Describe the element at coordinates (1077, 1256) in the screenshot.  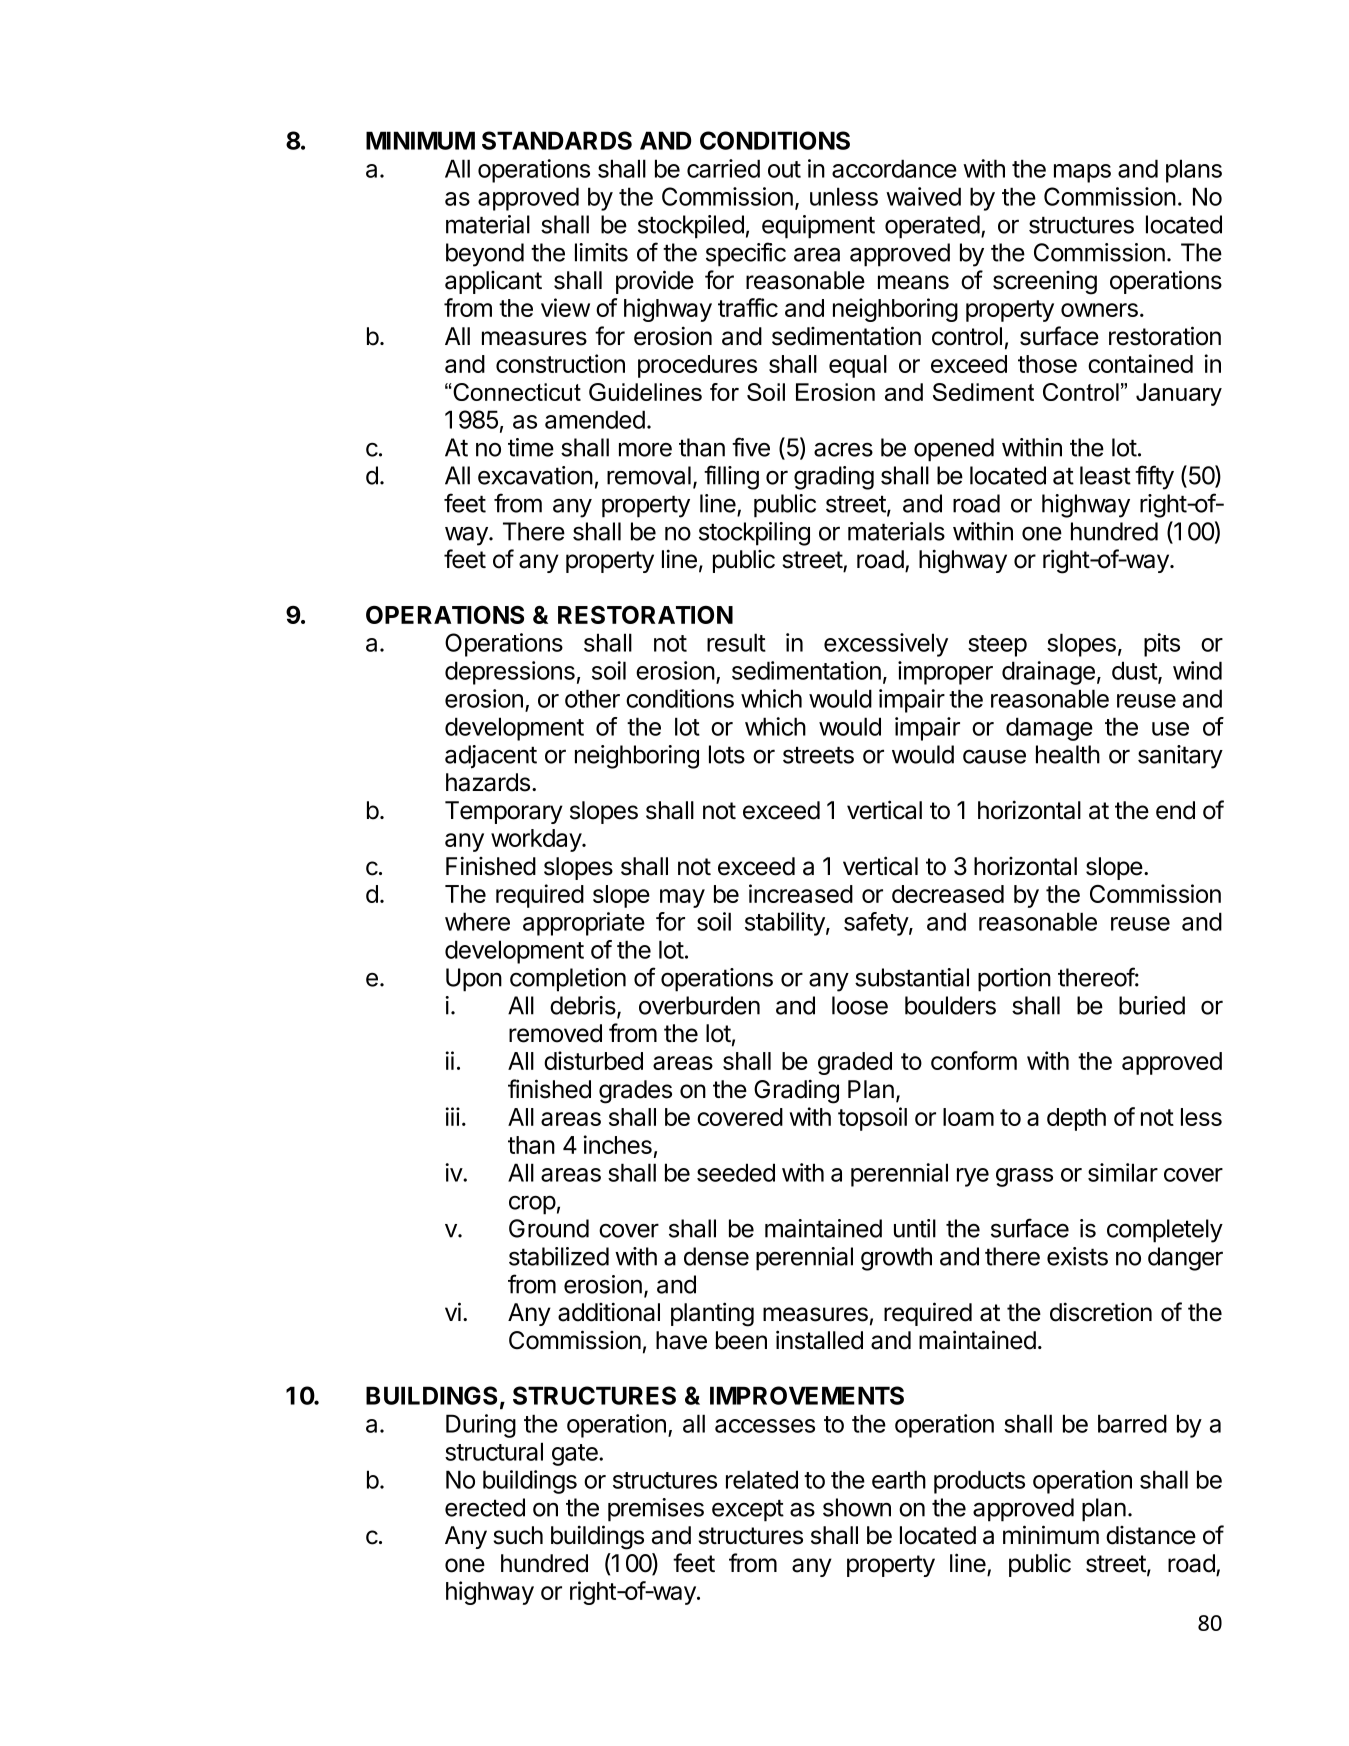
I see `exists` at that location.
